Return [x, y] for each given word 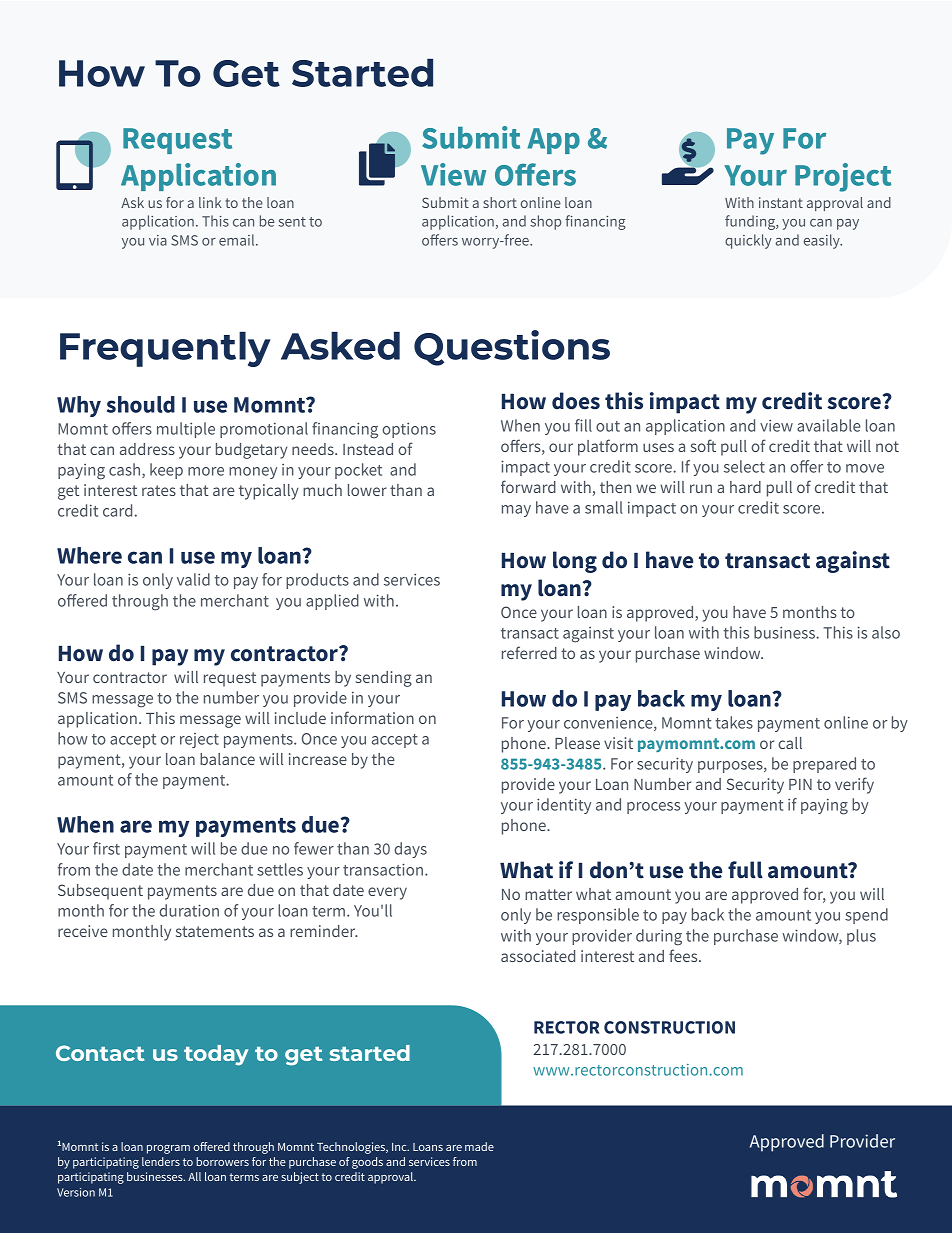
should [141, 404]
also [886, 632]
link [210, 202]
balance [227, 759]
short [500, 202]
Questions [512, 348]
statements [215, 931]
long [575, 562]
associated [538, 956]
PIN [800, 784]
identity [564, 806]
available [829, 425]
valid [193, 579]
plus [861, 937]
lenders [161, 1161]
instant [781, 202]
